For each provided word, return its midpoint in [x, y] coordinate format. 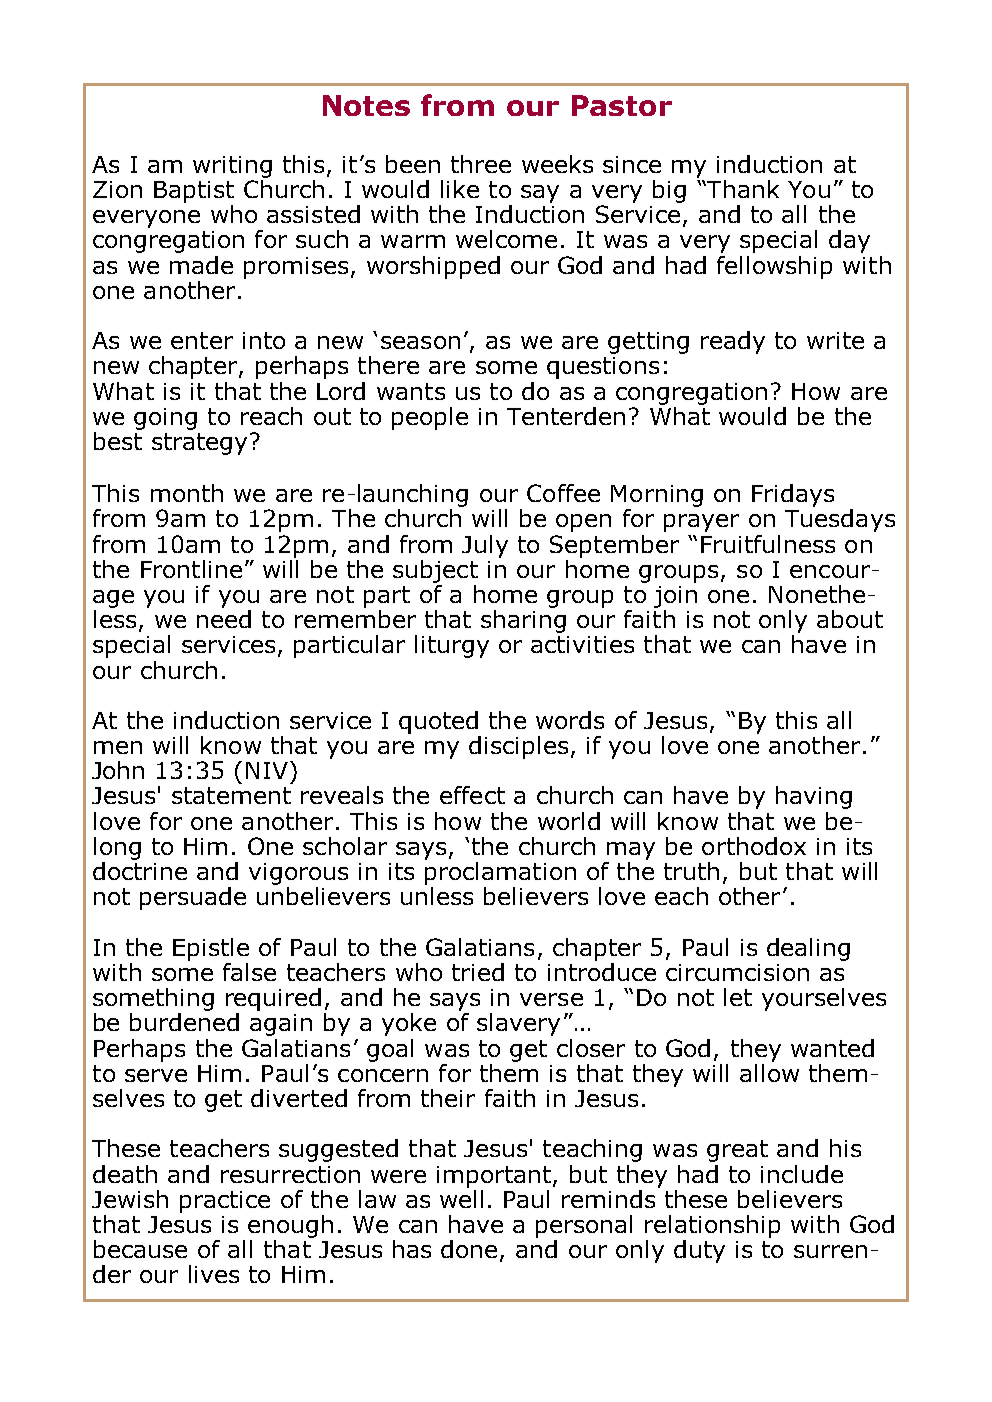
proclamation [500, 873]
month [187, 493]
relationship [712, 1226]
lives [214, 1274]
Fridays [793, 495]
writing [232, 167]
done [469, 1249]
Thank [742, 189]
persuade [193, 898]
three [481, 164]
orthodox [754, 846]
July [485, 546]
